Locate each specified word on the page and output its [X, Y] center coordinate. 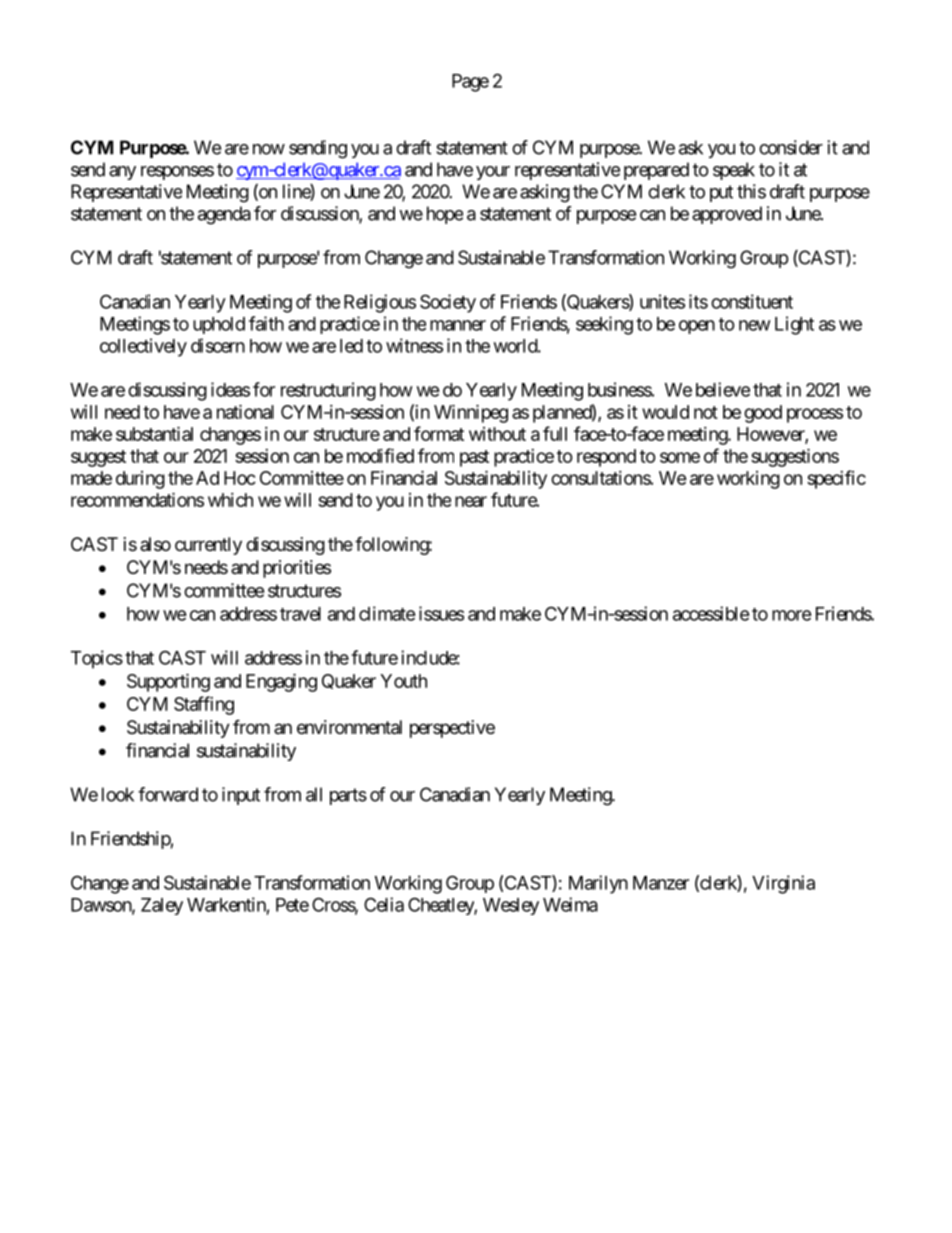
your [493, 173]
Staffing [204, 705]
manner [458, 325]
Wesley [511, 906]
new [755, 325]
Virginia [783, 884]
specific [836, 479]
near [471, 501]
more [792, 615]
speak [734, 171]
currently [208, 546]
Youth [403, 681]
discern [218, 345]
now [269, 149]
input [241, 796]
